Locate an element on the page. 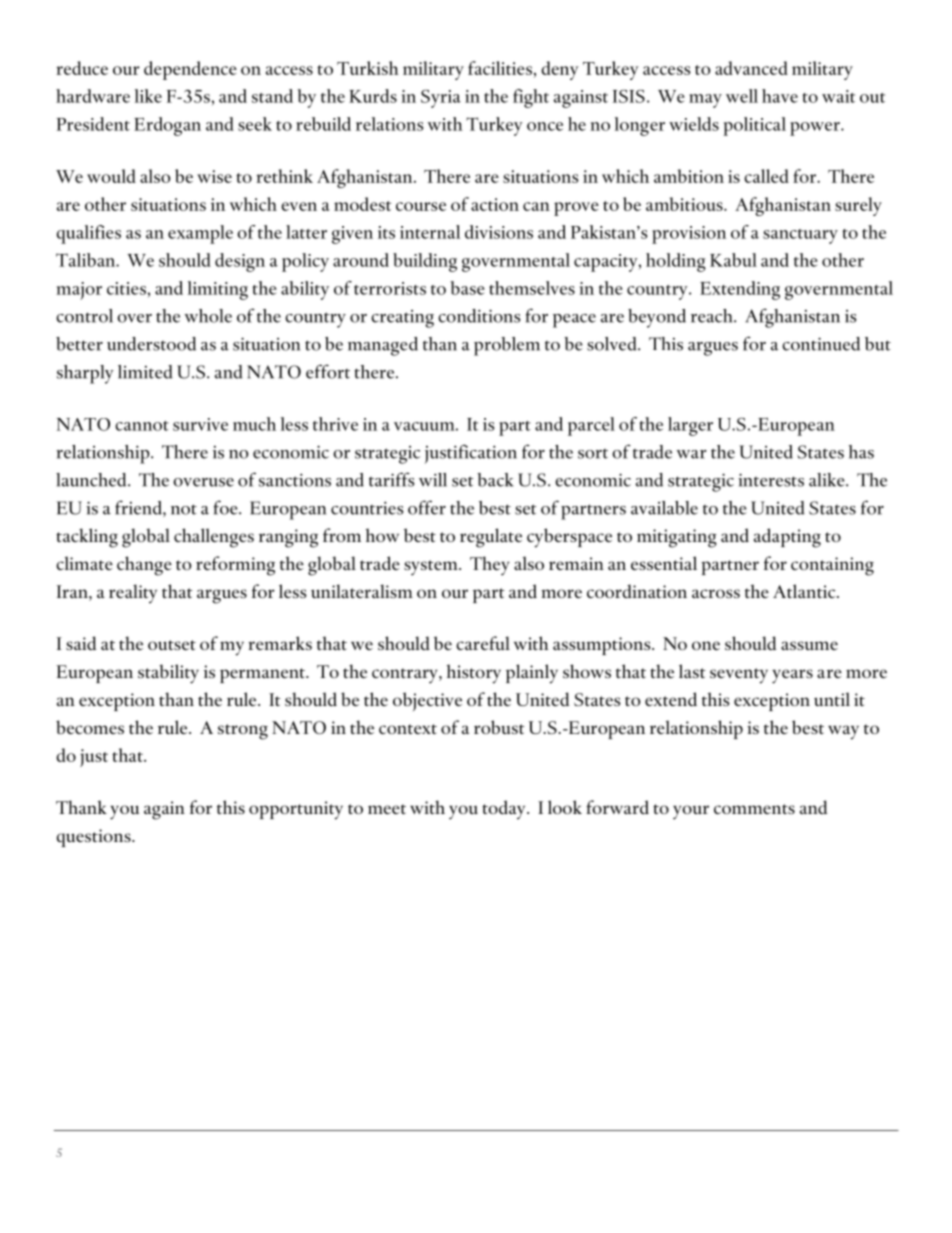  questions is located at coordinates (95, 838).
